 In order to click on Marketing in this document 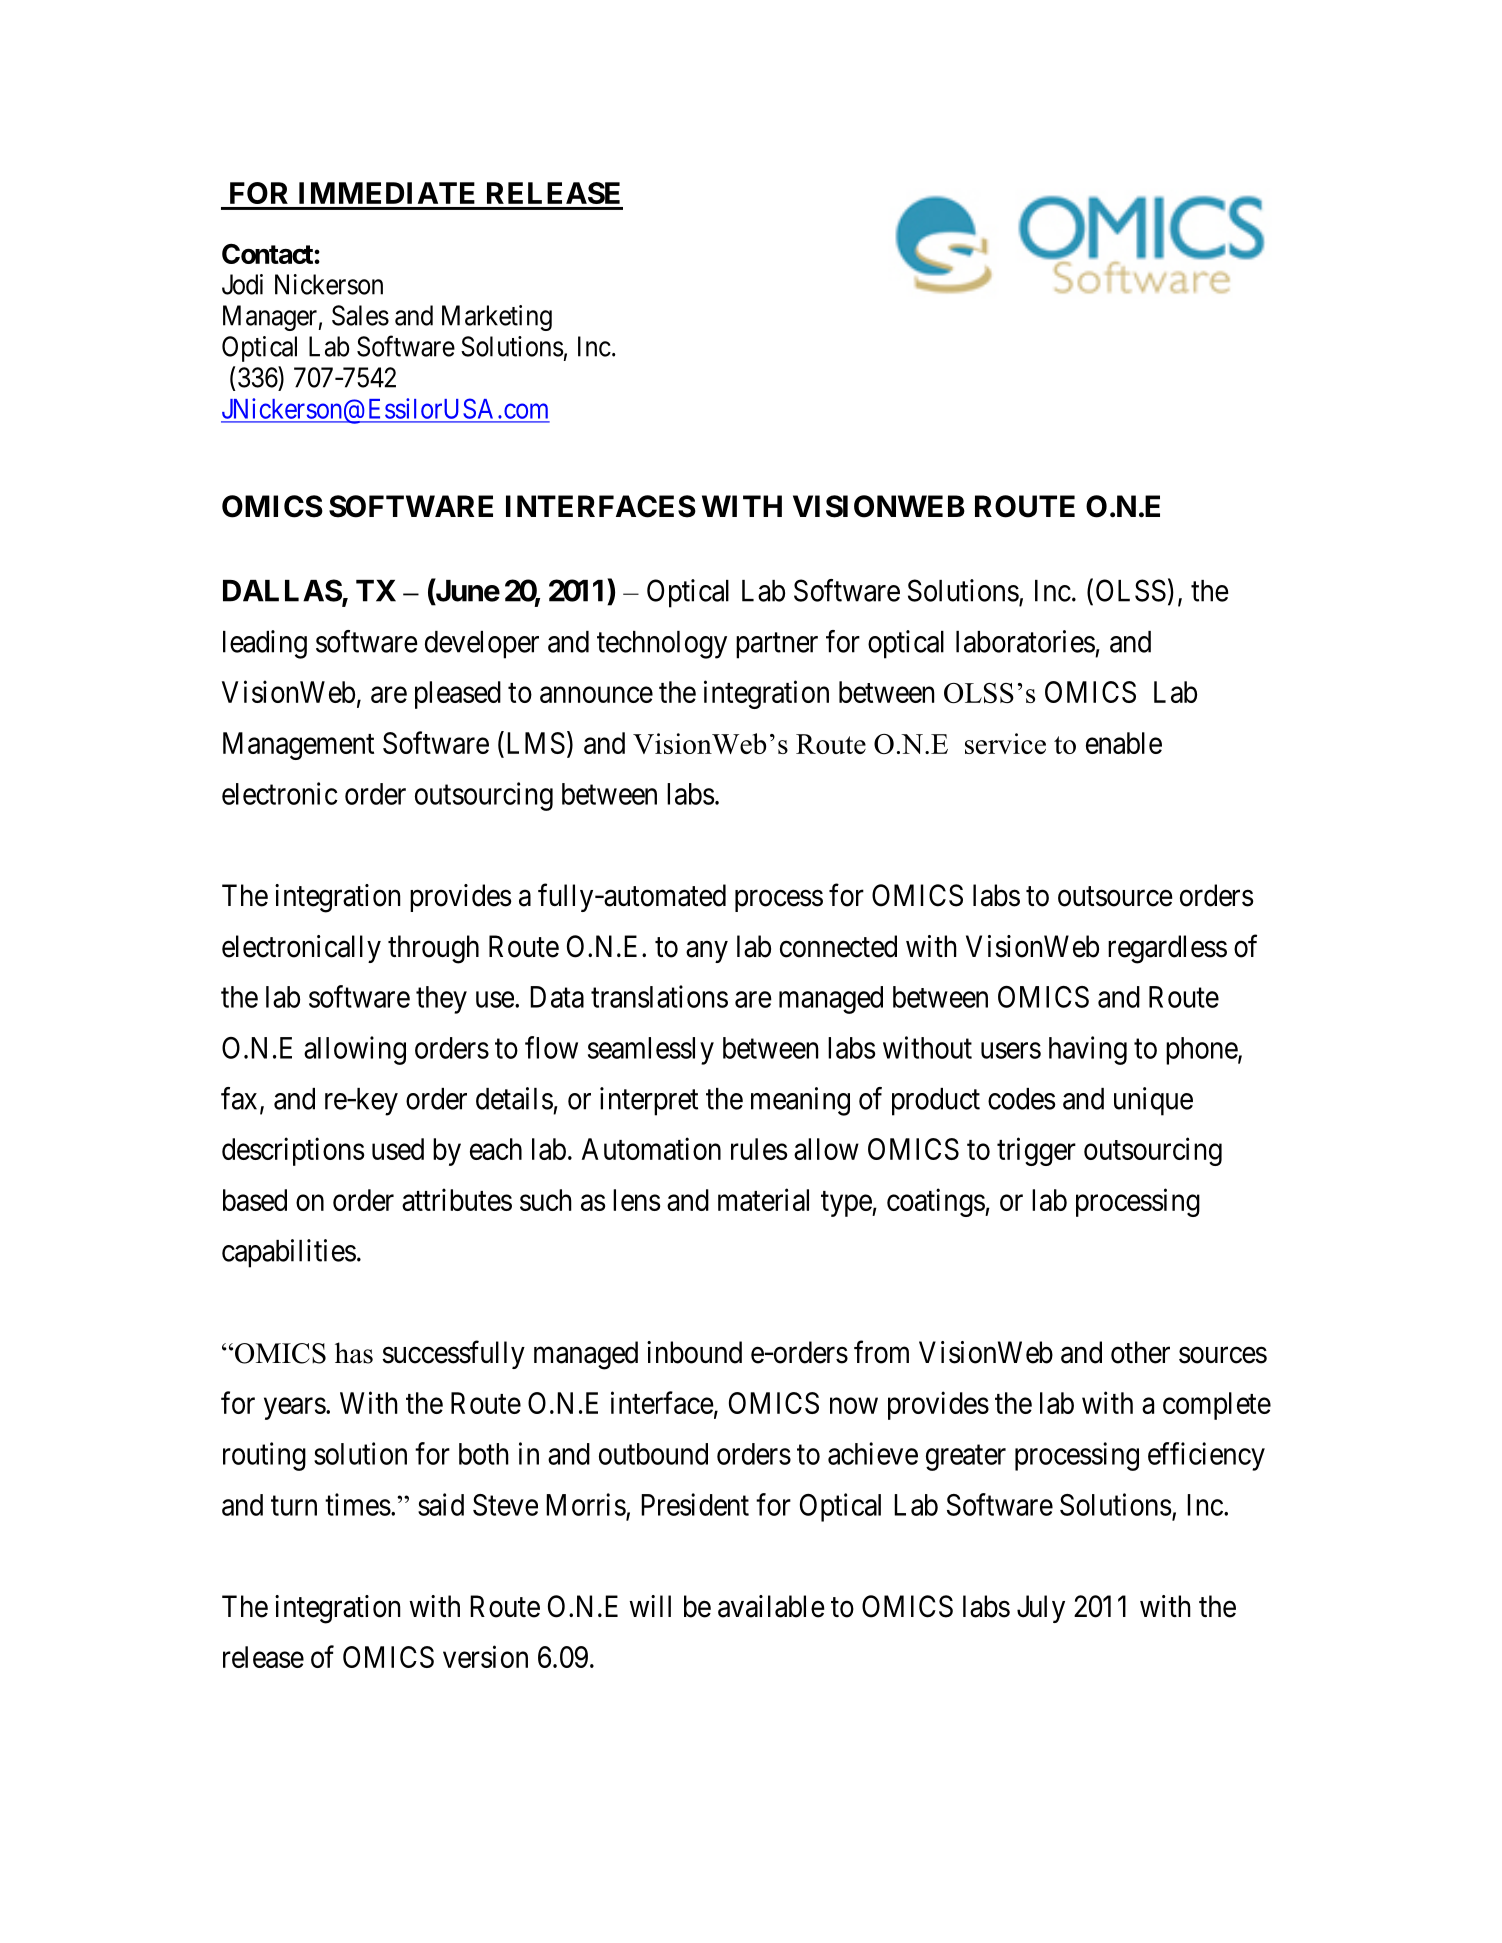, I will do `click(497, 318)`.
